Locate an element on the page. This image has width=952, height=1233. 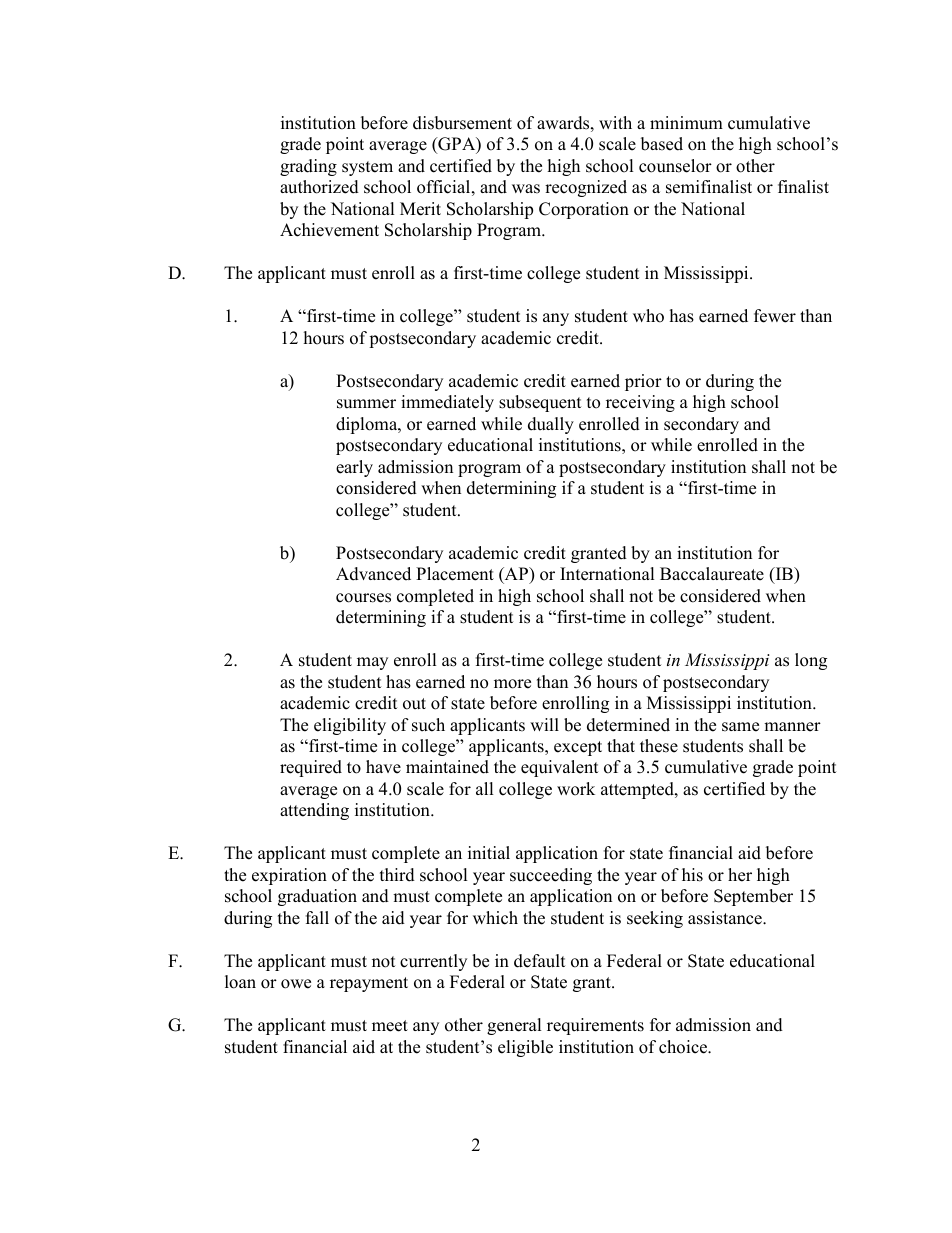
fewer is located at coordinates (775, 316).
